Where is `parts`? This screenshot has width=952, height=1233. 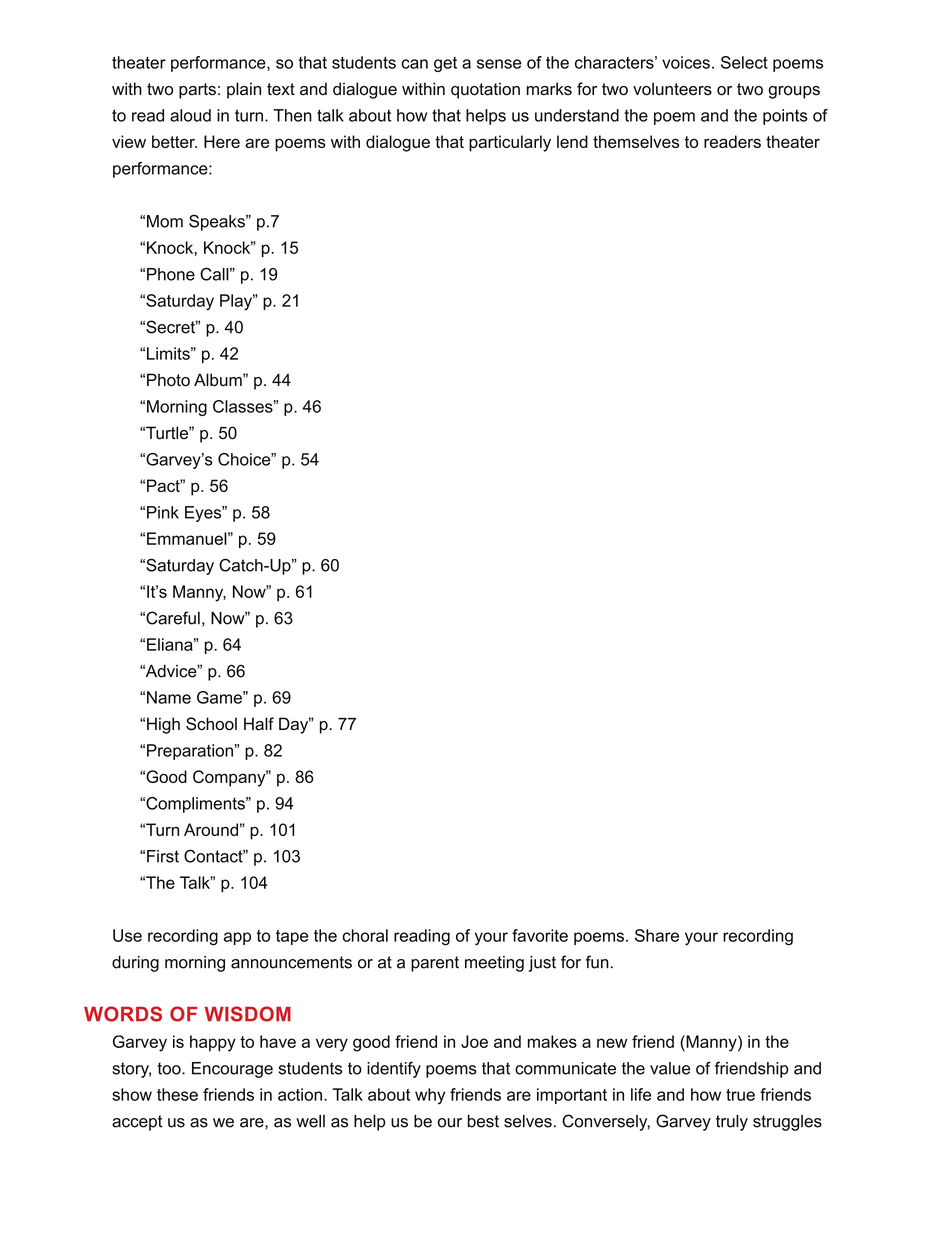
parts is located at coordinates (197, 91).
